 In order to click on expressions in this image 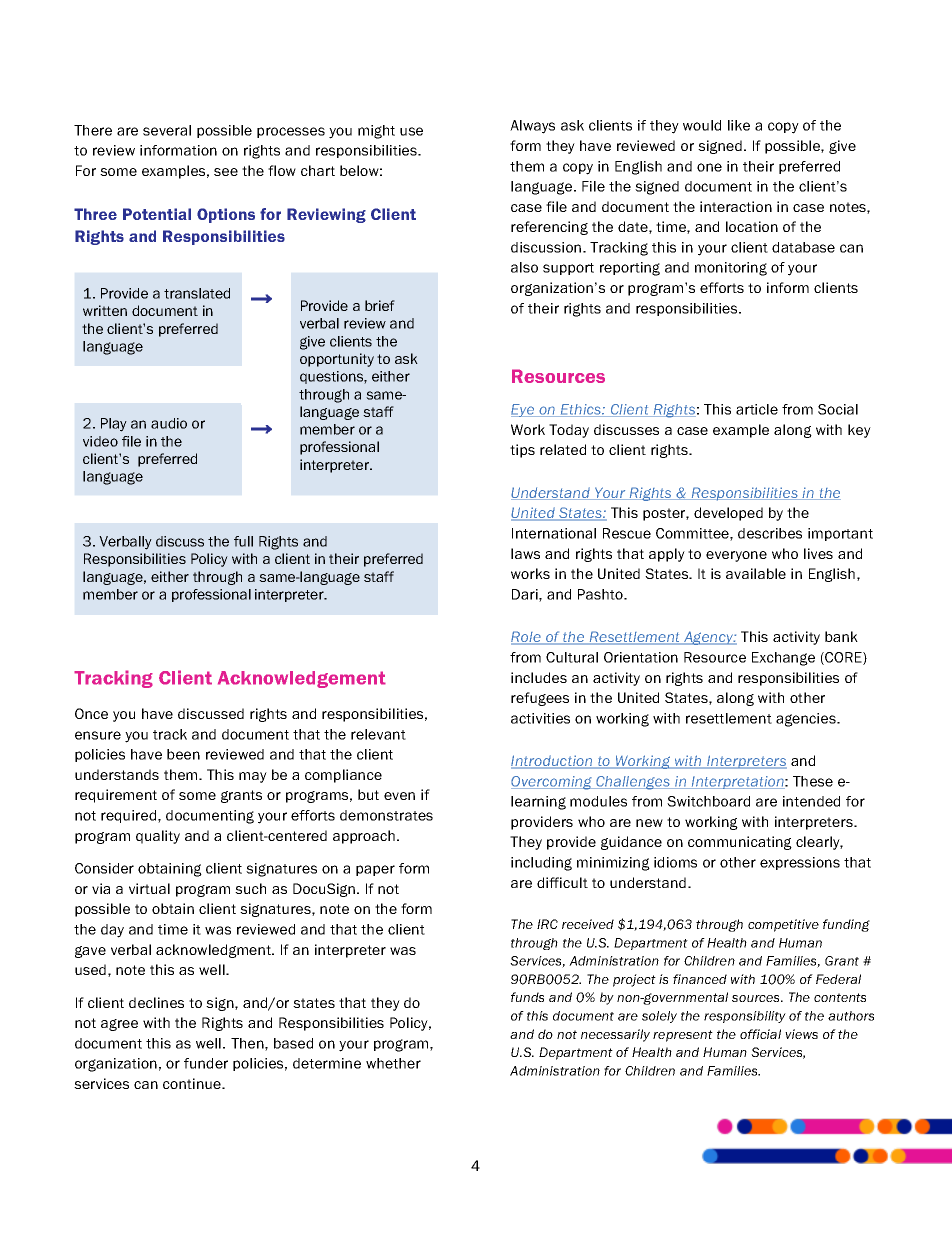, I will do `click(800, 863)`.
